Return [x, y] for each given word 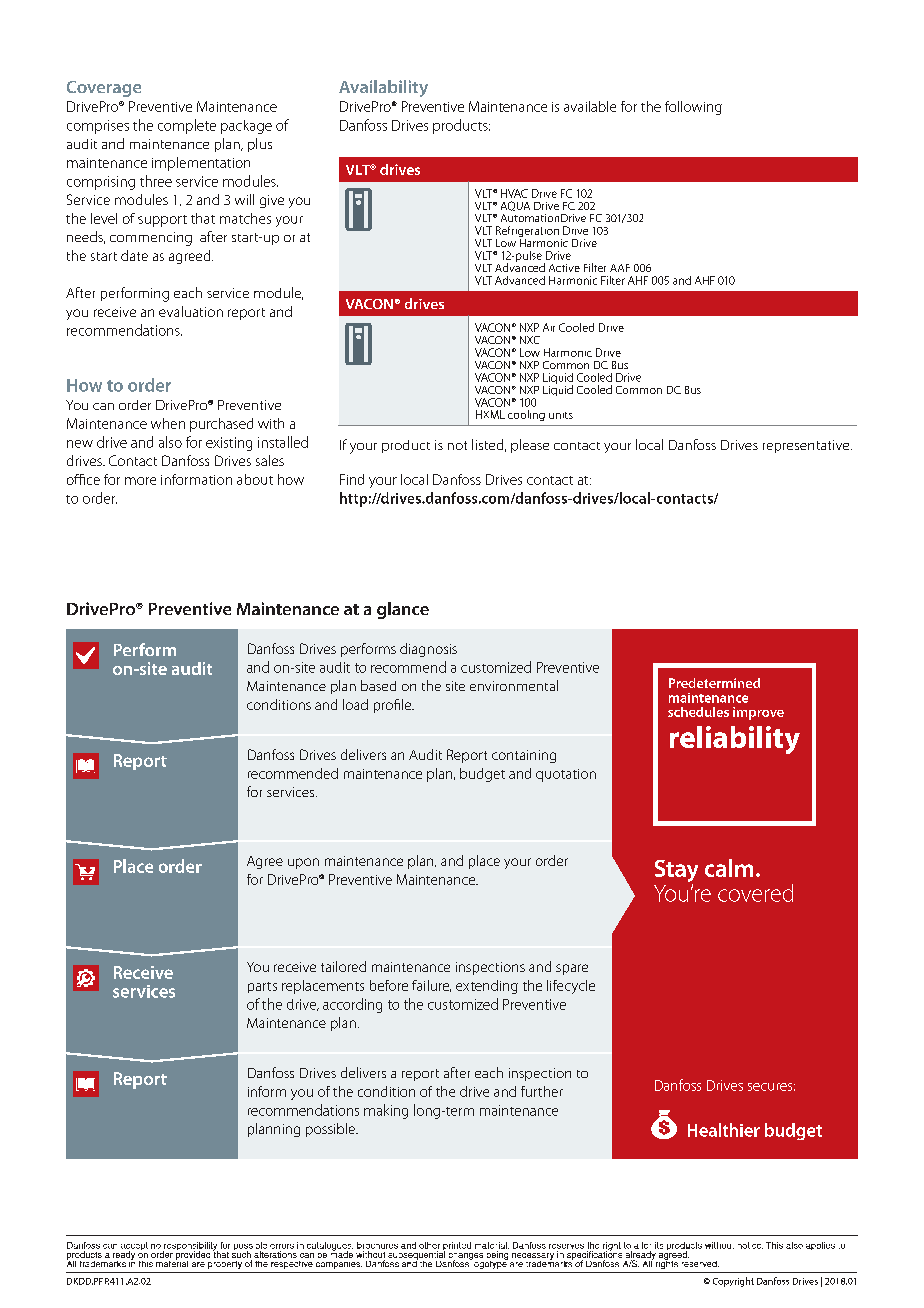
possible [331, 1130]
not [457, 445]
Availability [383, 88]
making [386, 1111]
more [140, 481]
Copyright [733, 1282]
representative [807, 446]
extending [487, 987]
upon [303, 863]
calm [729, 868]
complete [187, 126]
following [693, 108]
